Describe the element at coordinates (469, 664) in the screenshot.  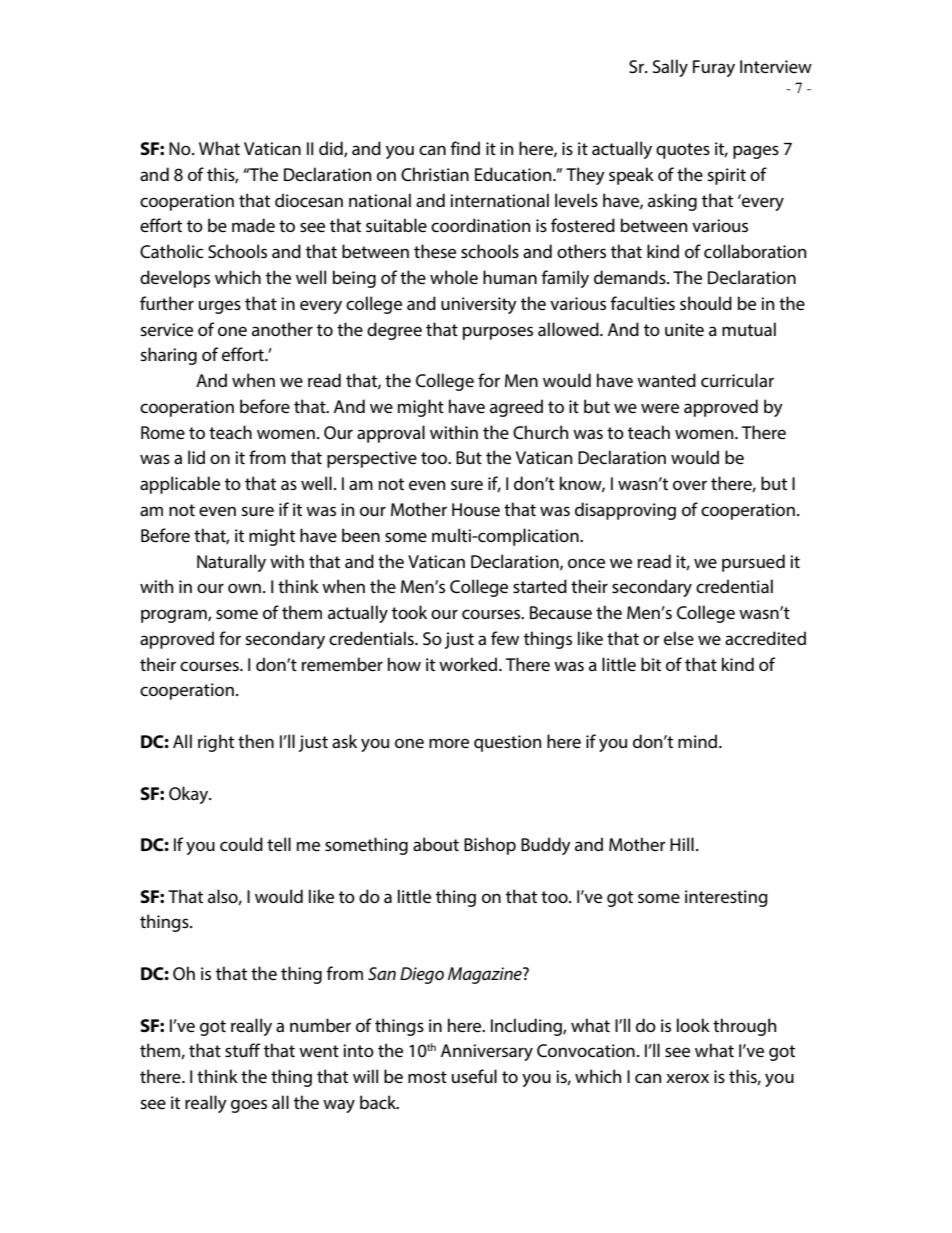
I see `worked` at that location.
